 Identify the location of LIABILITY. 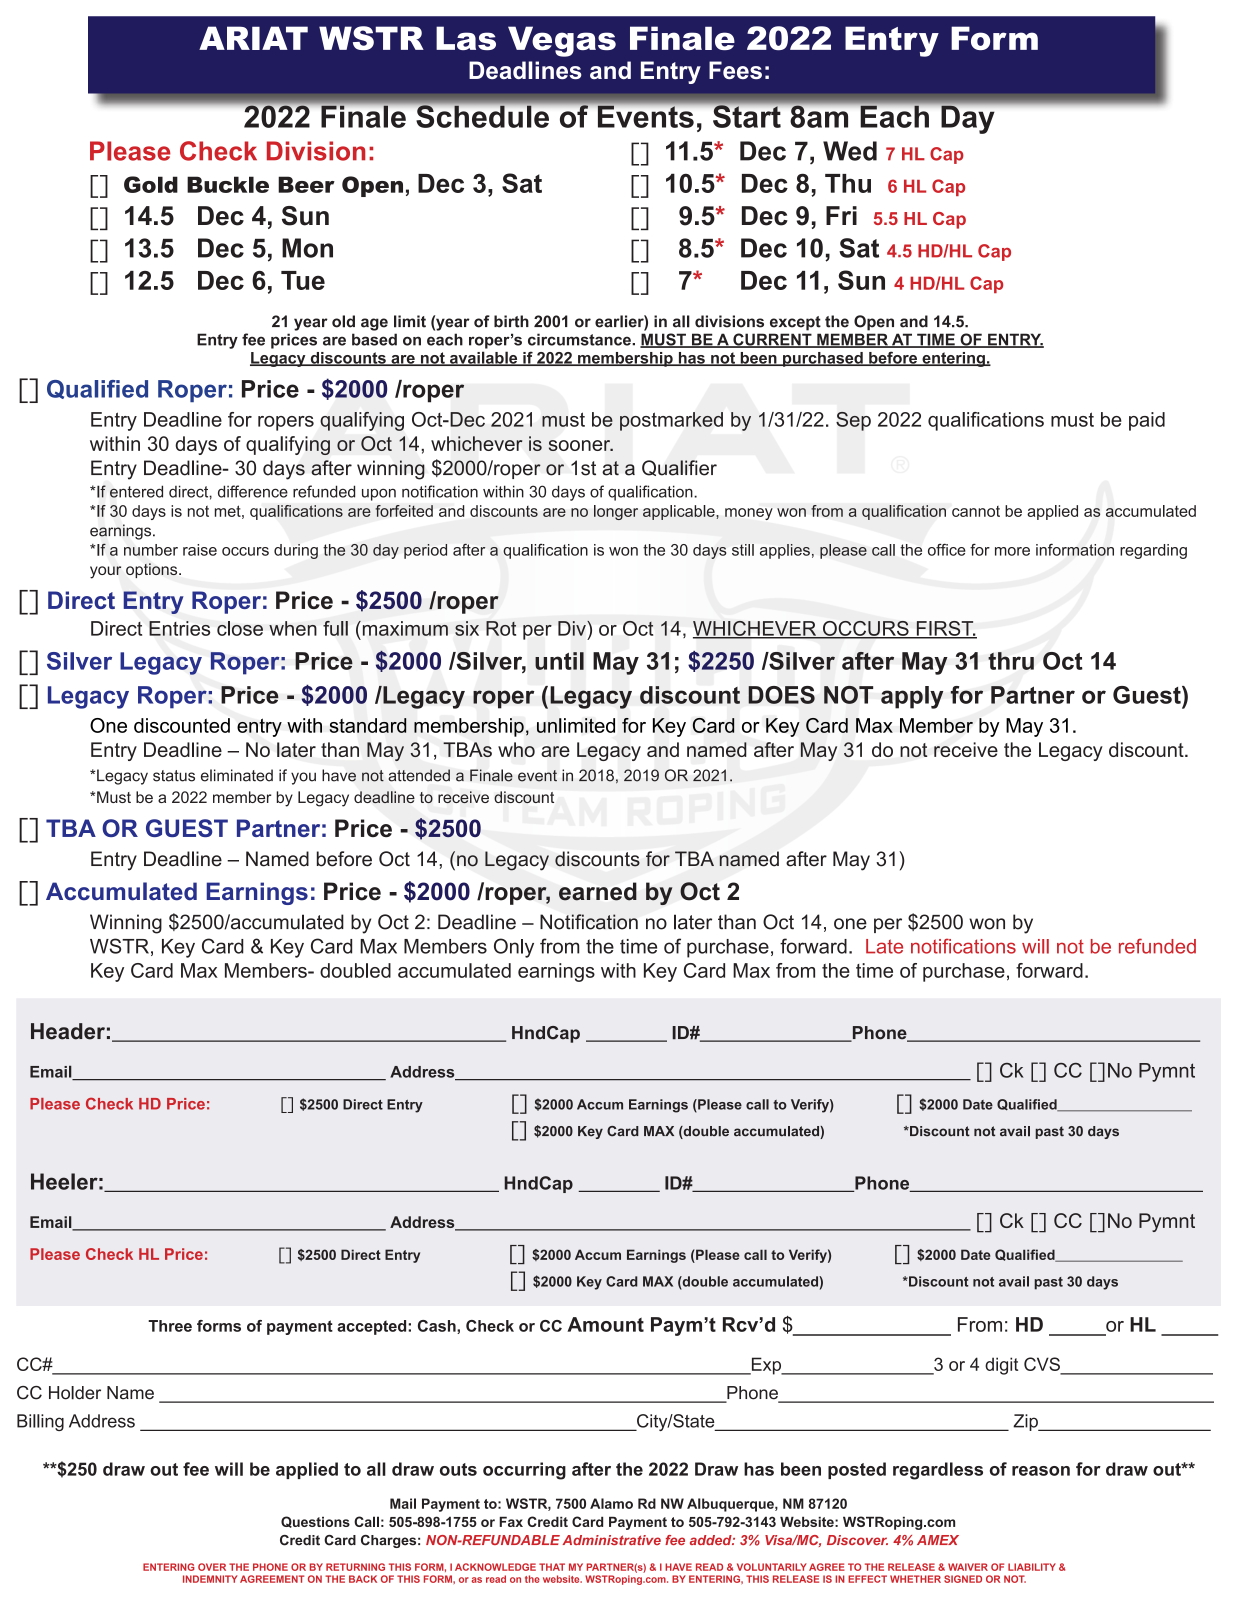
(1032, 1567).
